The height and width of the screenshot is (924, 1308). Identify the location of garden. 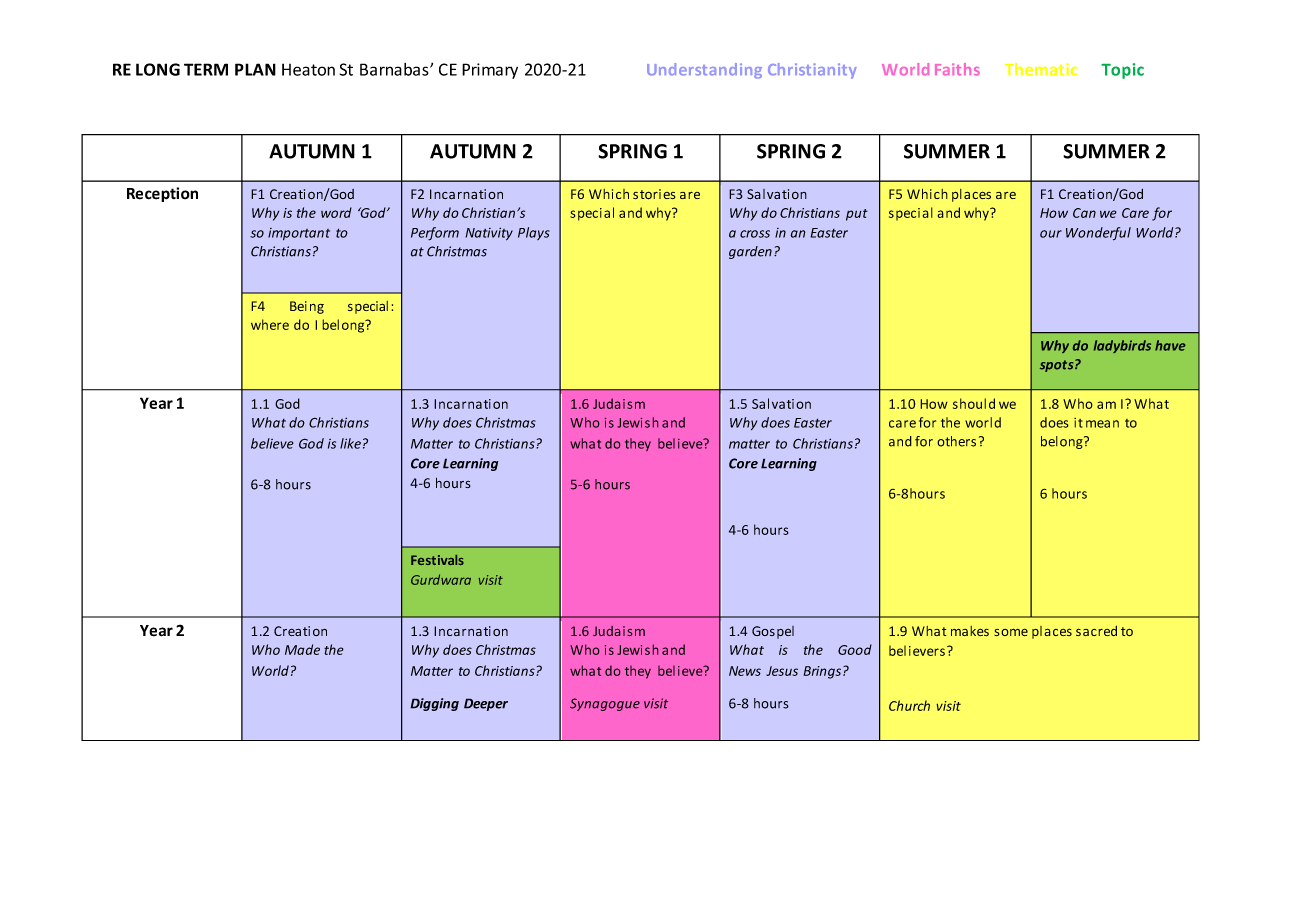
(750, 252).
